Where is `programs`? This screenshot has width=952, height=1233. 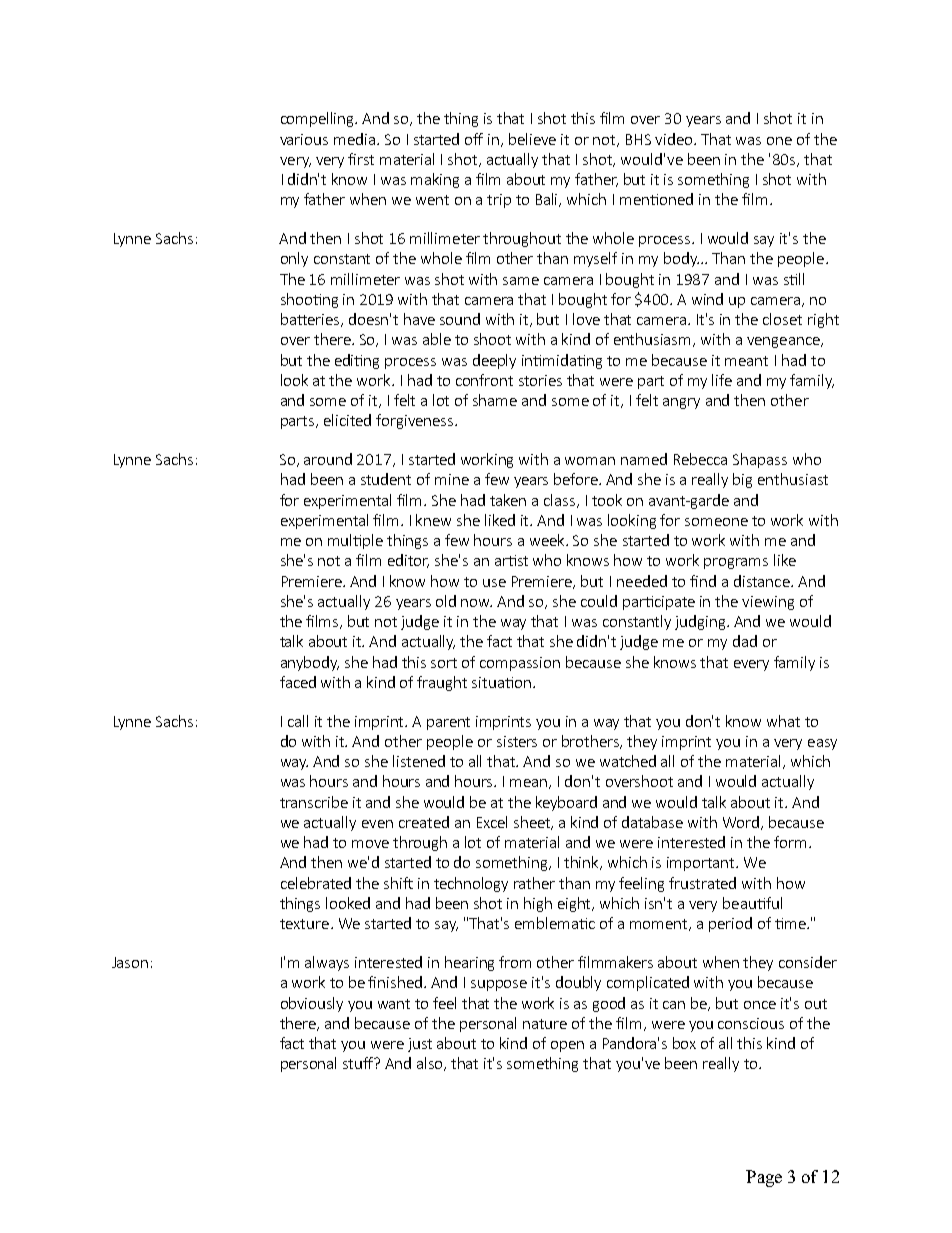
programs is located at coordinates (736, 563).
